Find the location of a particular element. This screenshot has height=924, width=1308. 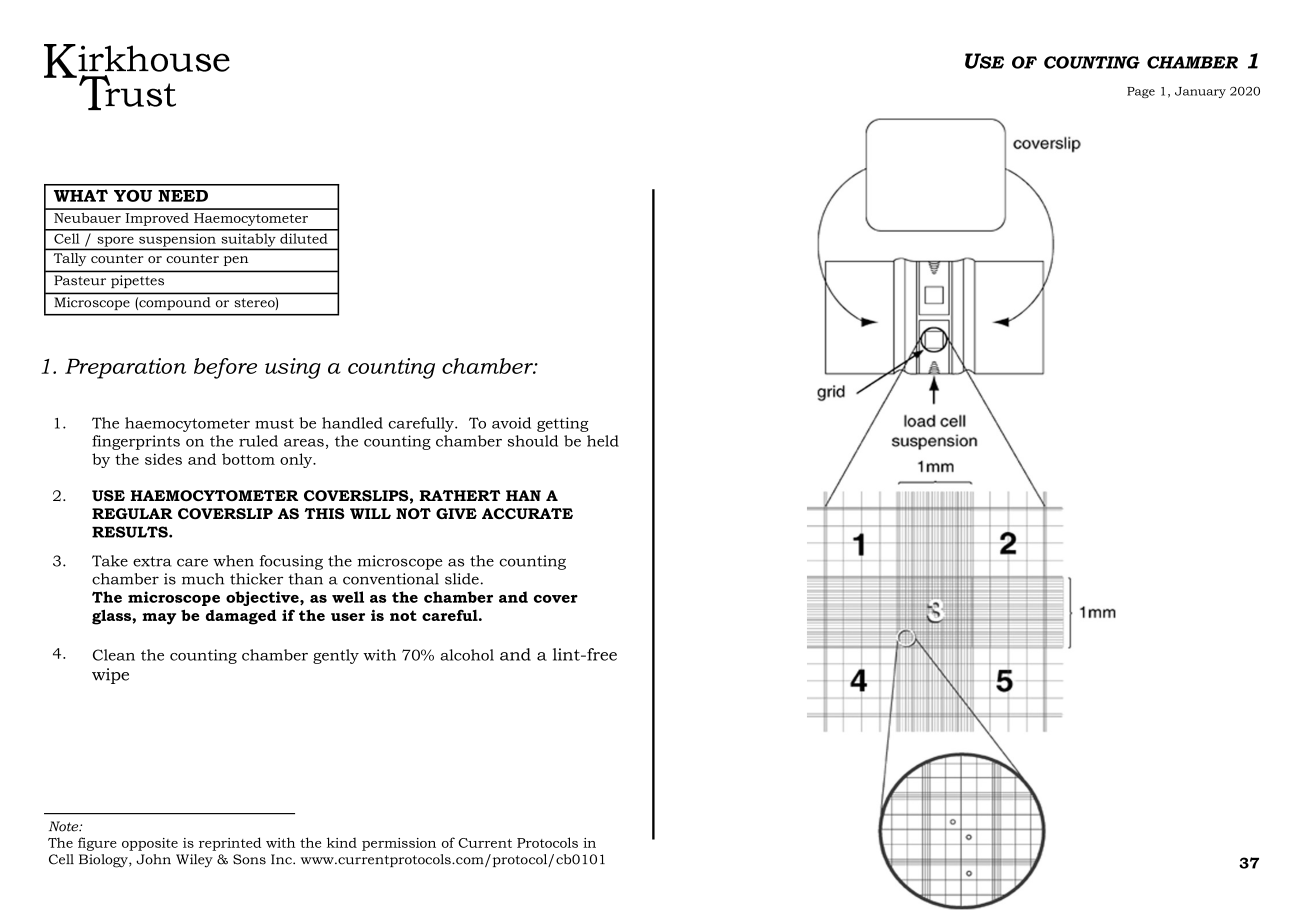

slide is located at coordinates (462, 579).
